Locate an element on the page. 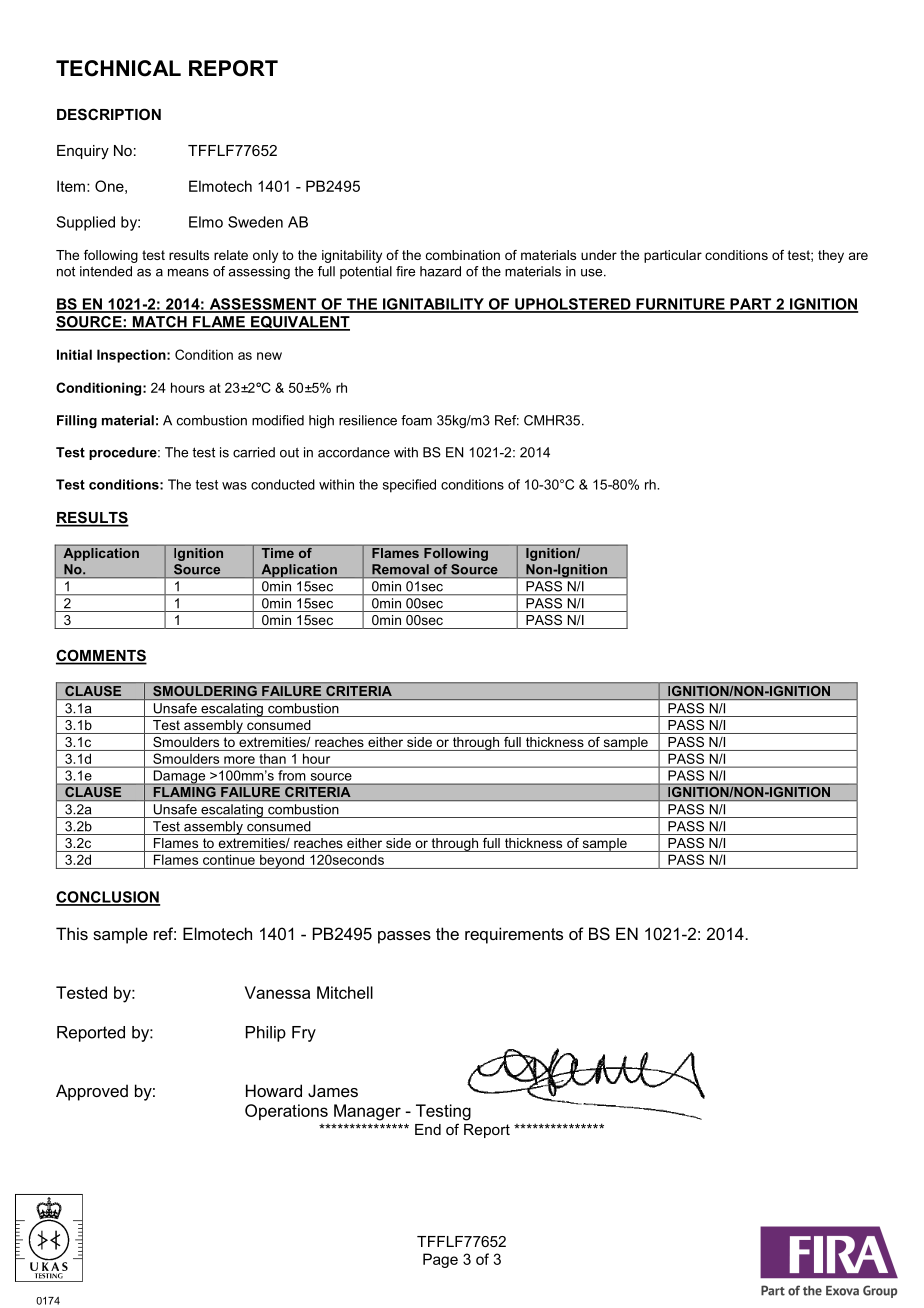  combination is located at coordinates (463, 255).
